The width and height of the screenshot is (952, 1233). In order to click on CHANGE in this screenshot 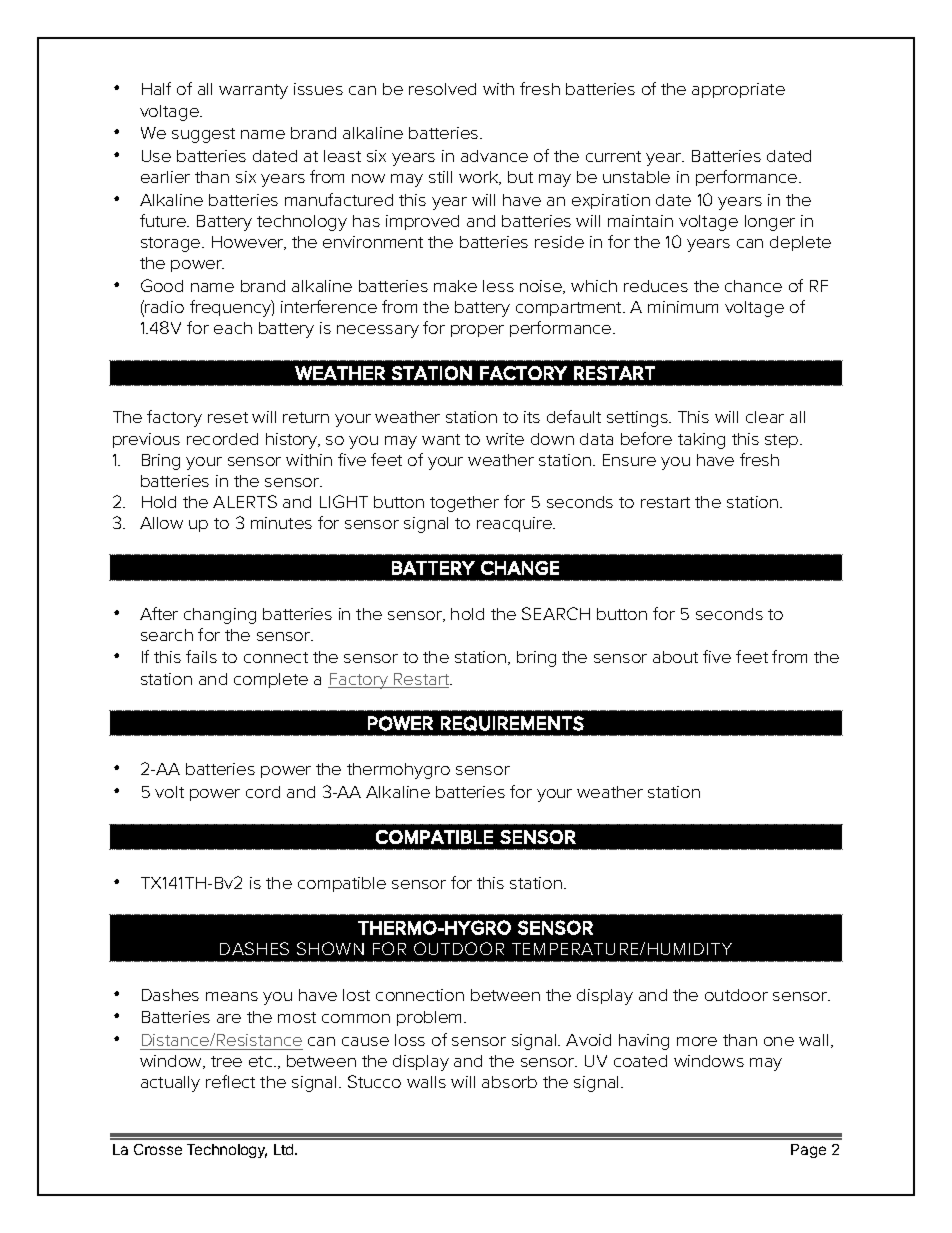, I will do `click(520, 568)`.
